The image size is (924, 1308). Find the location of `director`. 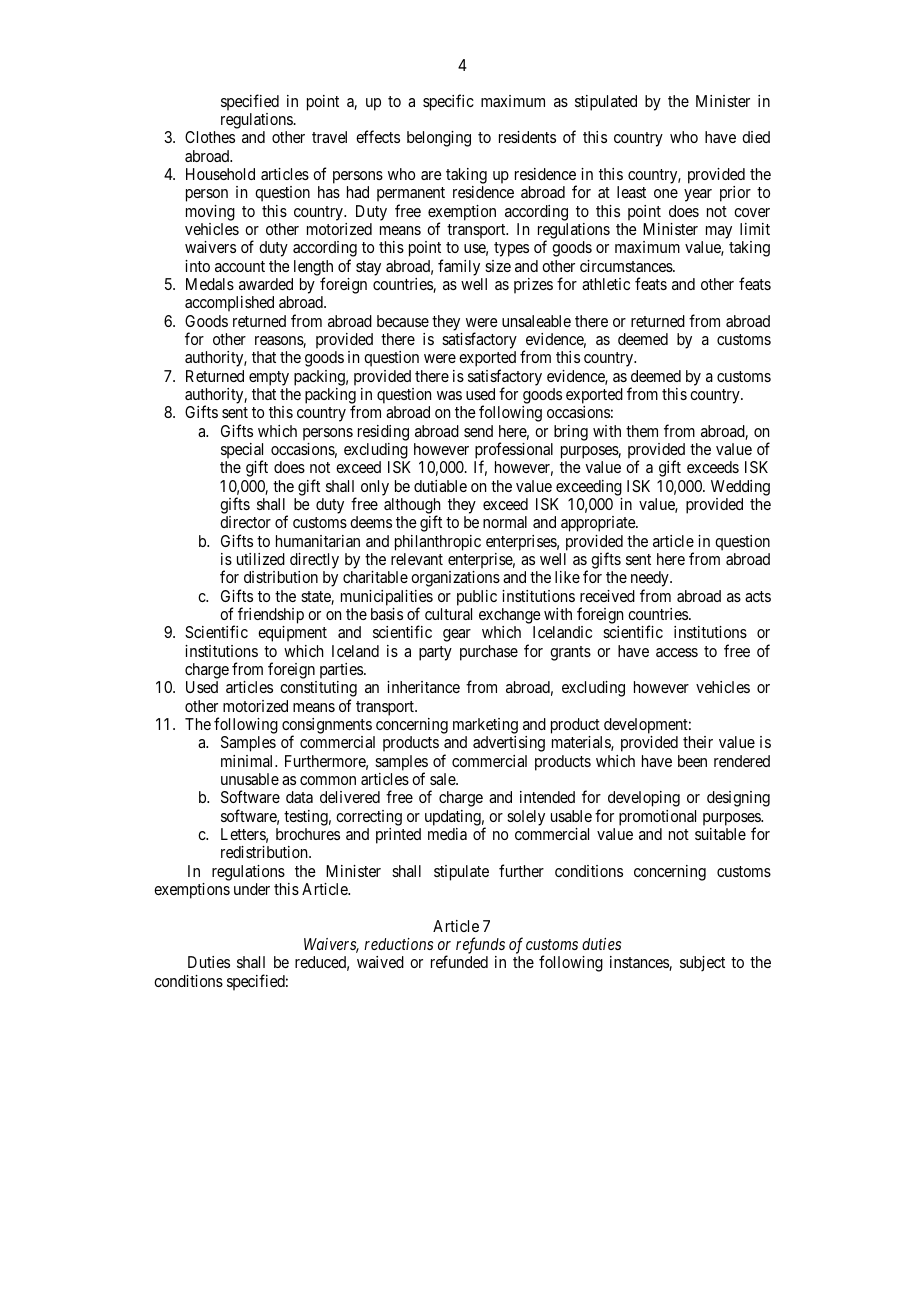

director is located at coordinates (245, 522).
